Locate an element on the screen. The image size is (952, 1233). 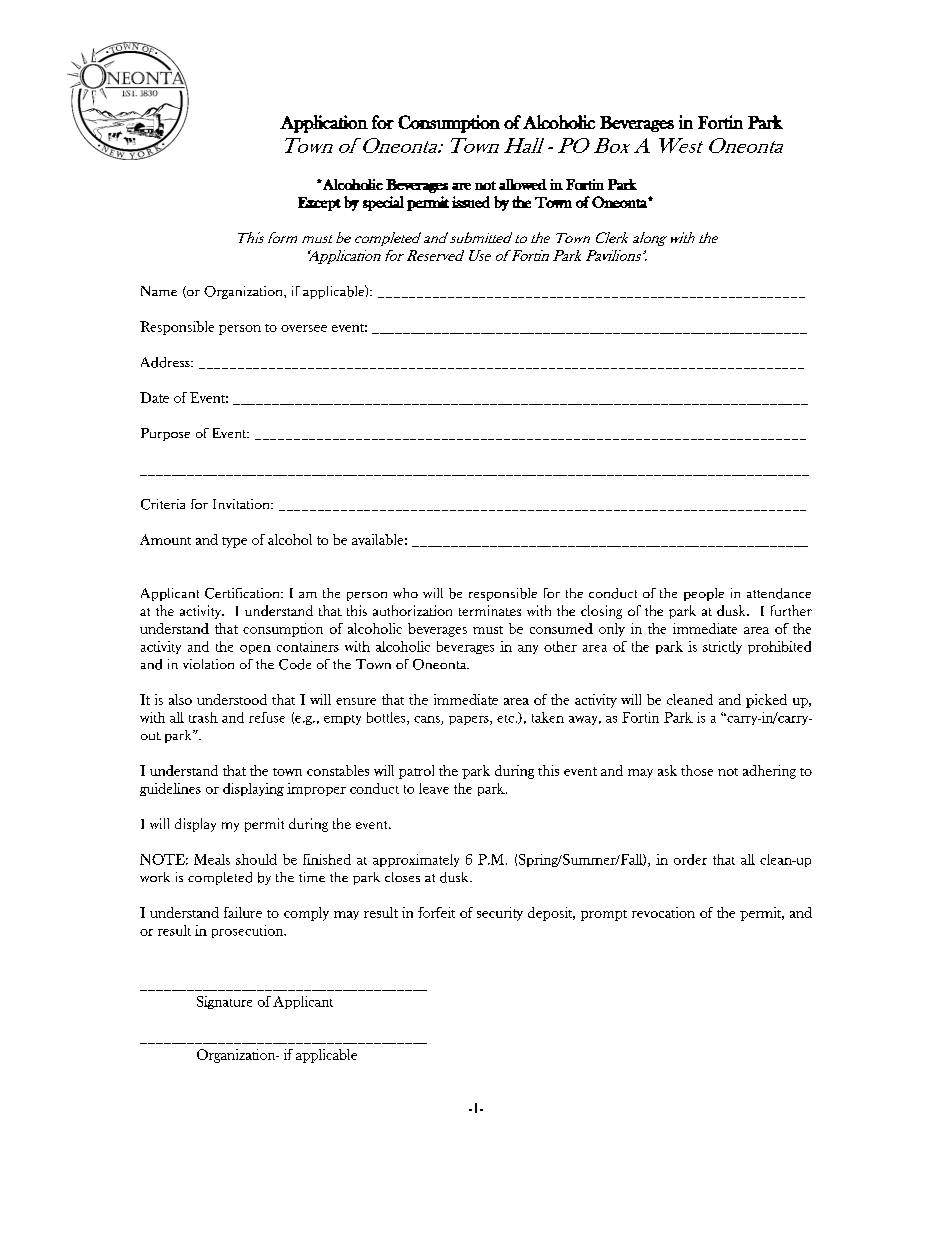
issued is located at coordinates (471, 202).
